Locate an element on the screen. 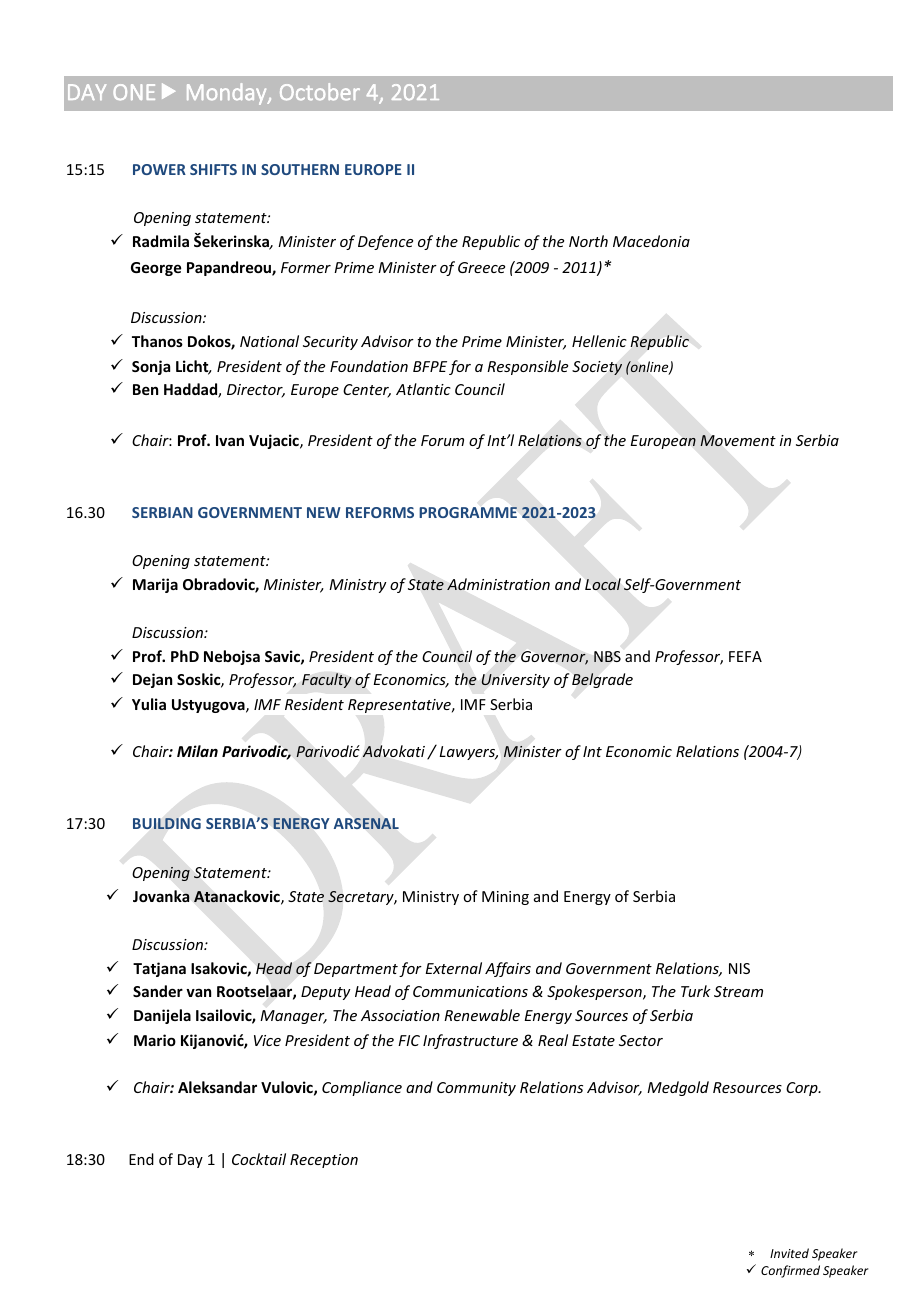  Cocktail is located at coordinates (259, 1159).
